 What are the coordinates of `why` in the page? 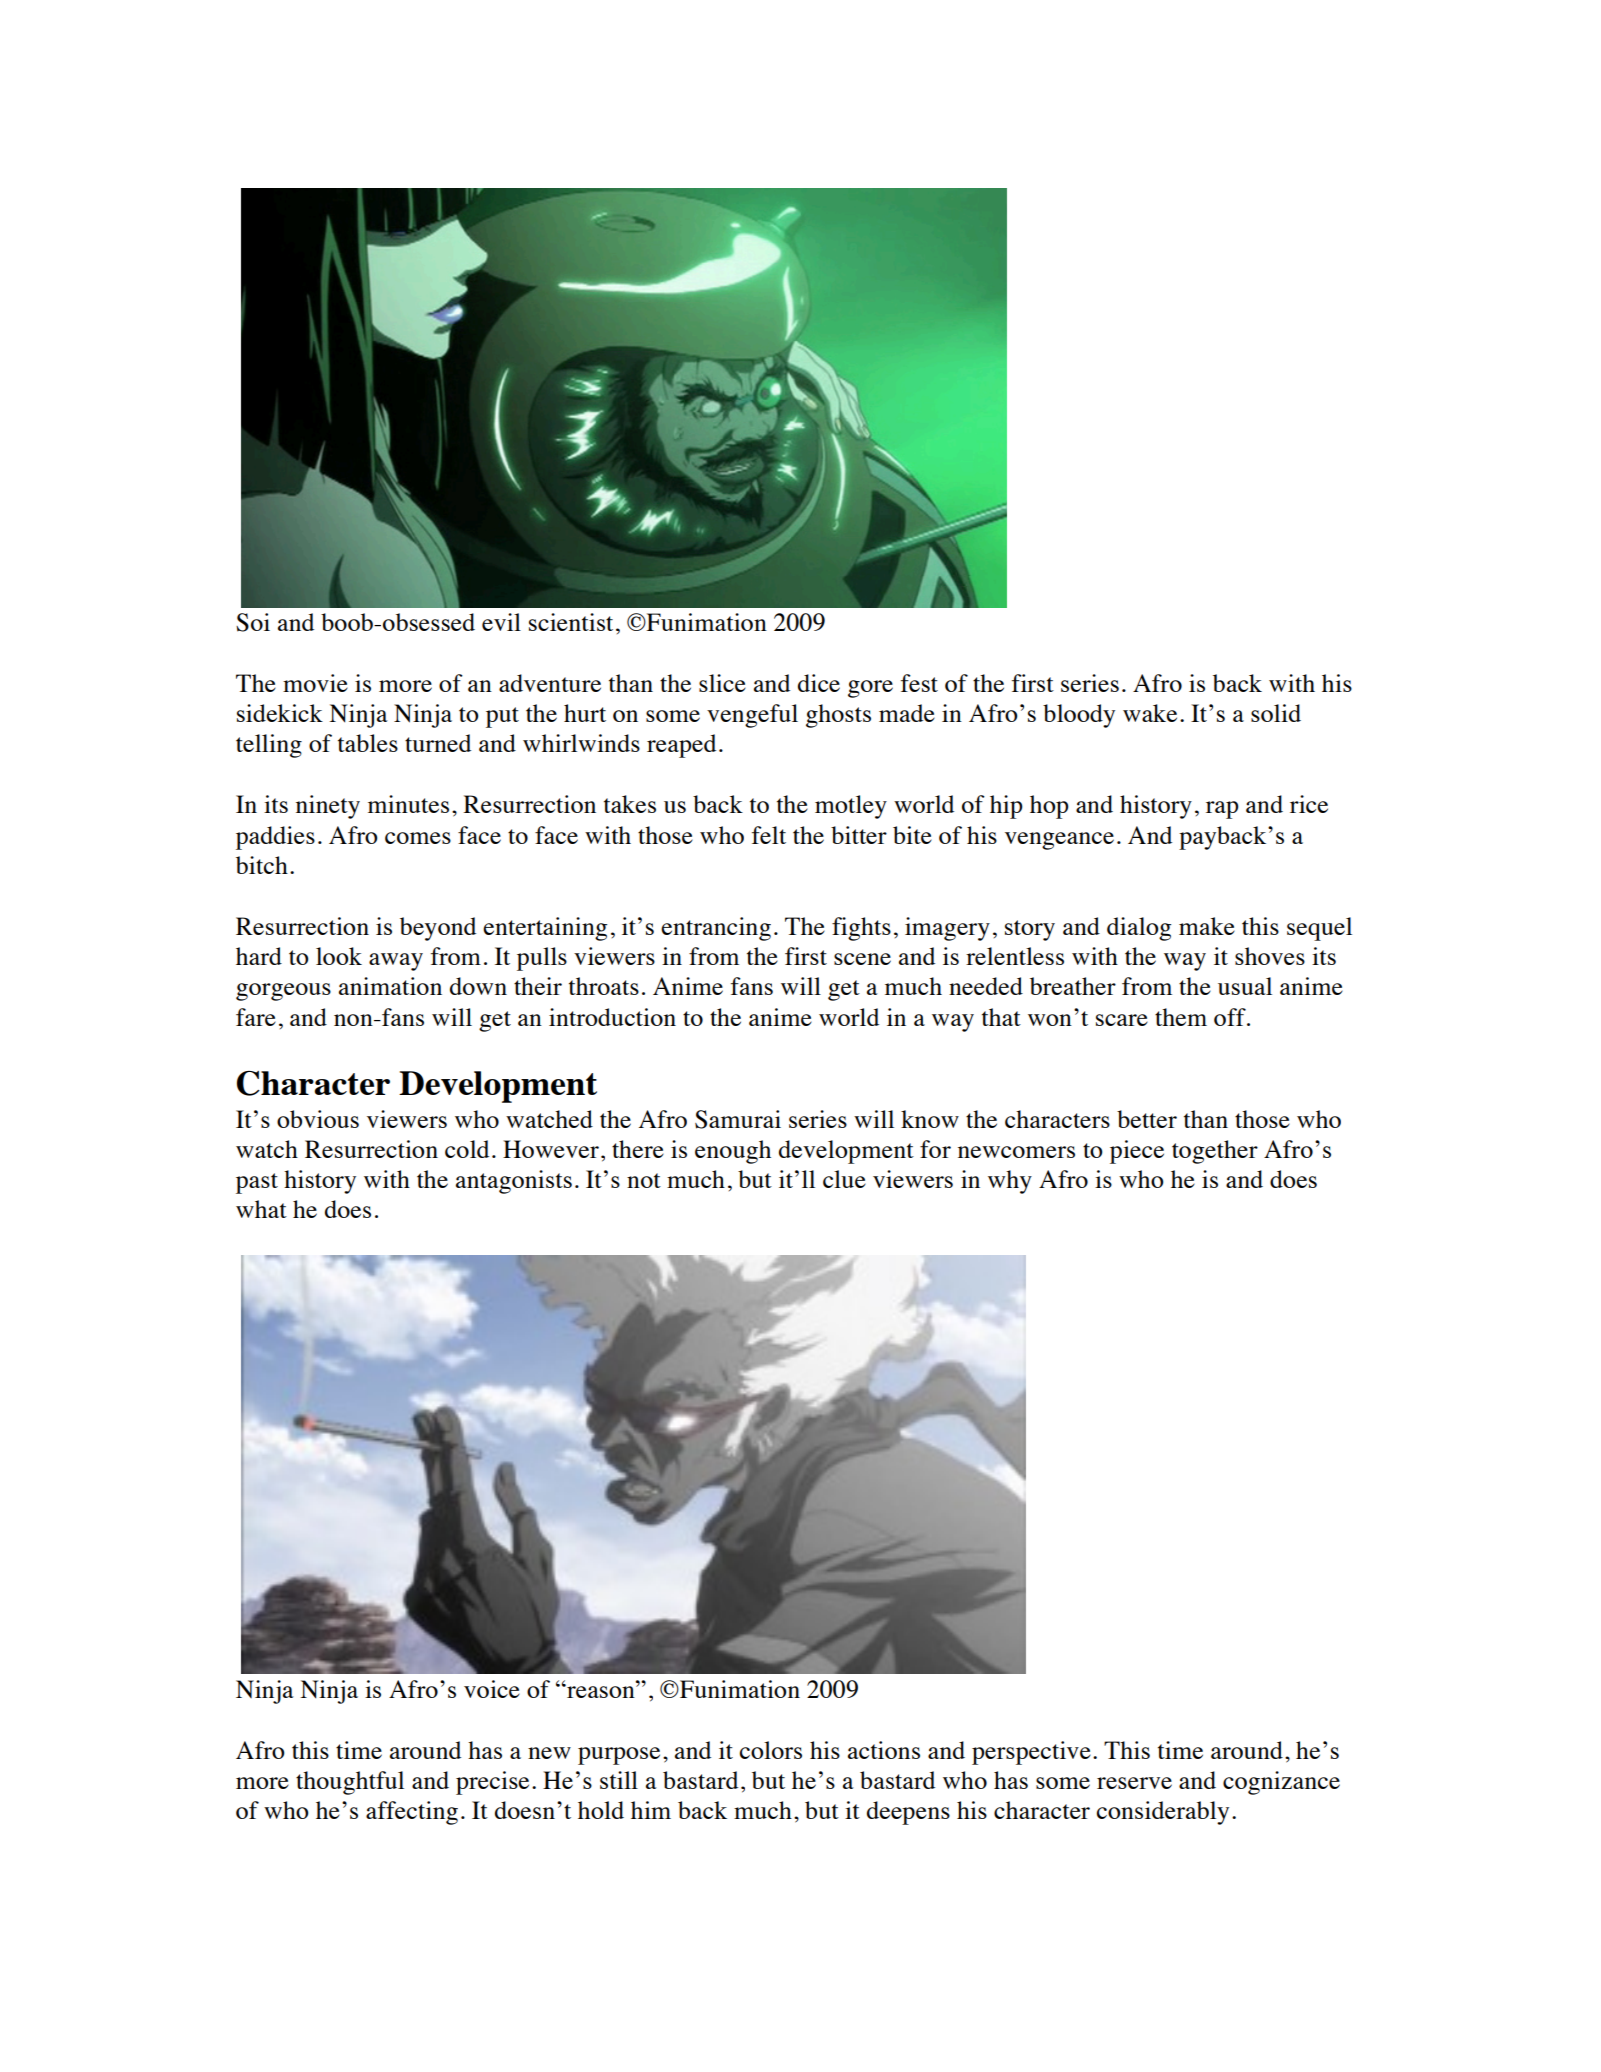 It's located at (1010, 1182).
